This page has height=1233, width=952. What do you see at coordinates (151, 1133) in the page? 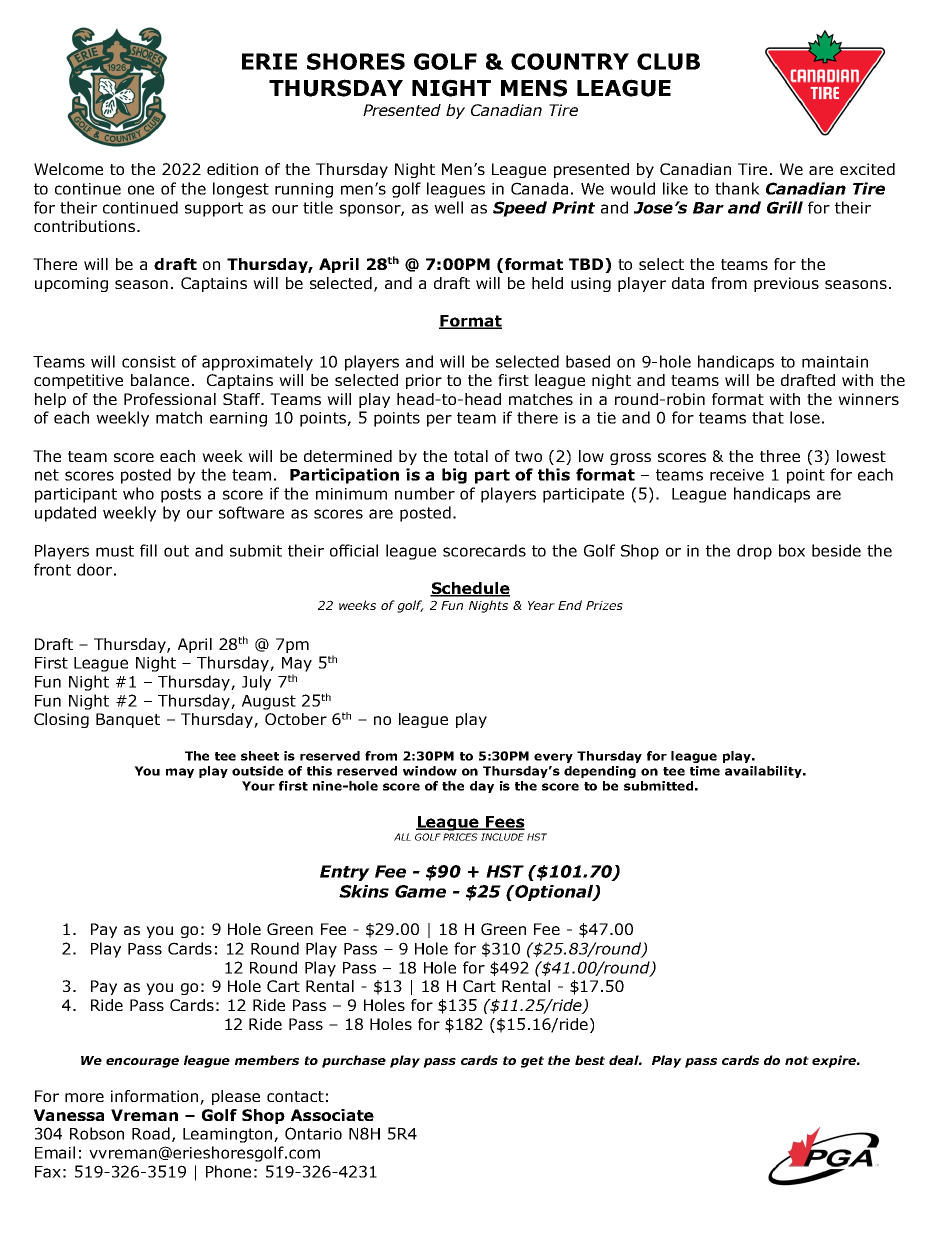
I see `Road` at bounding box center [151, 1133].
